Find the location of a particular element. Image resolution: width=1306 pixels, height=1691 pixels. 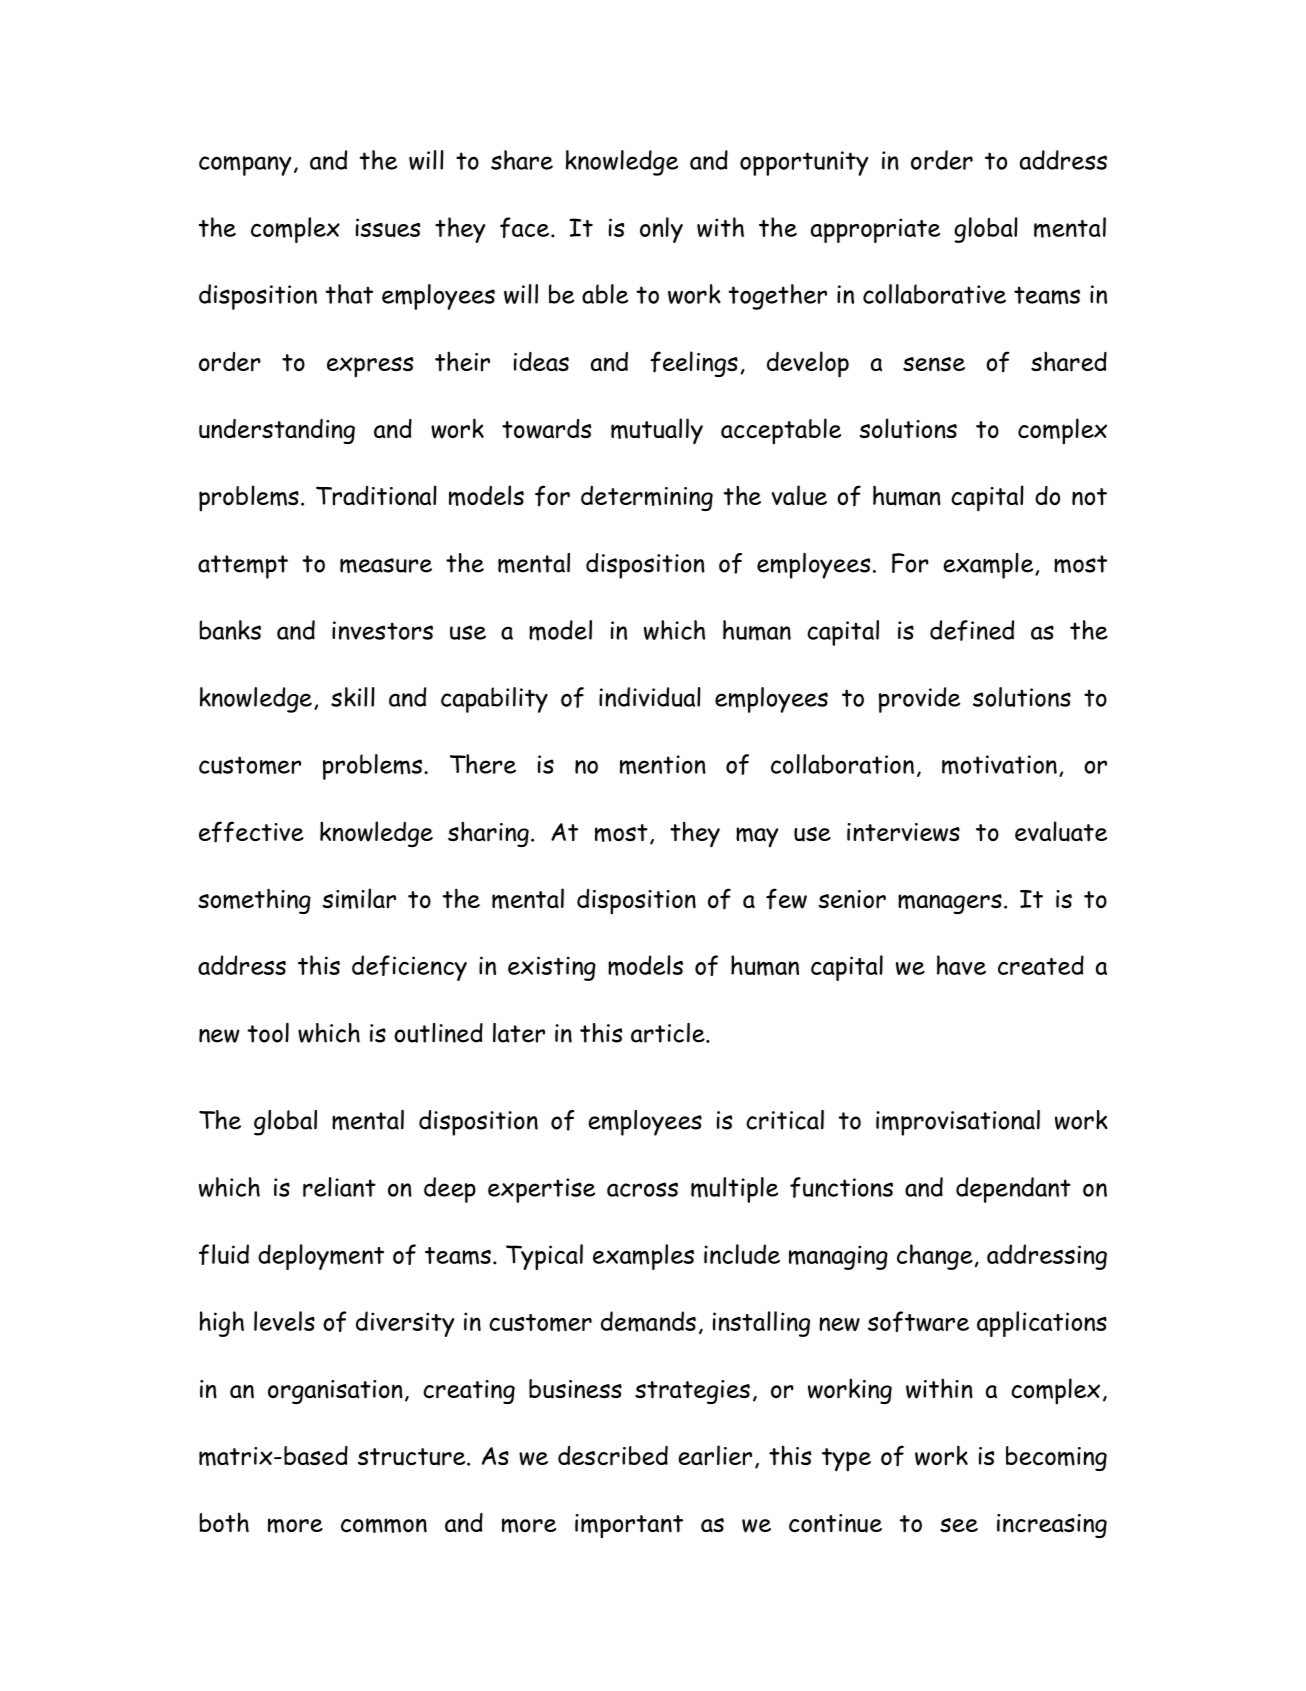

see is located at coordinates (959, 1525).
